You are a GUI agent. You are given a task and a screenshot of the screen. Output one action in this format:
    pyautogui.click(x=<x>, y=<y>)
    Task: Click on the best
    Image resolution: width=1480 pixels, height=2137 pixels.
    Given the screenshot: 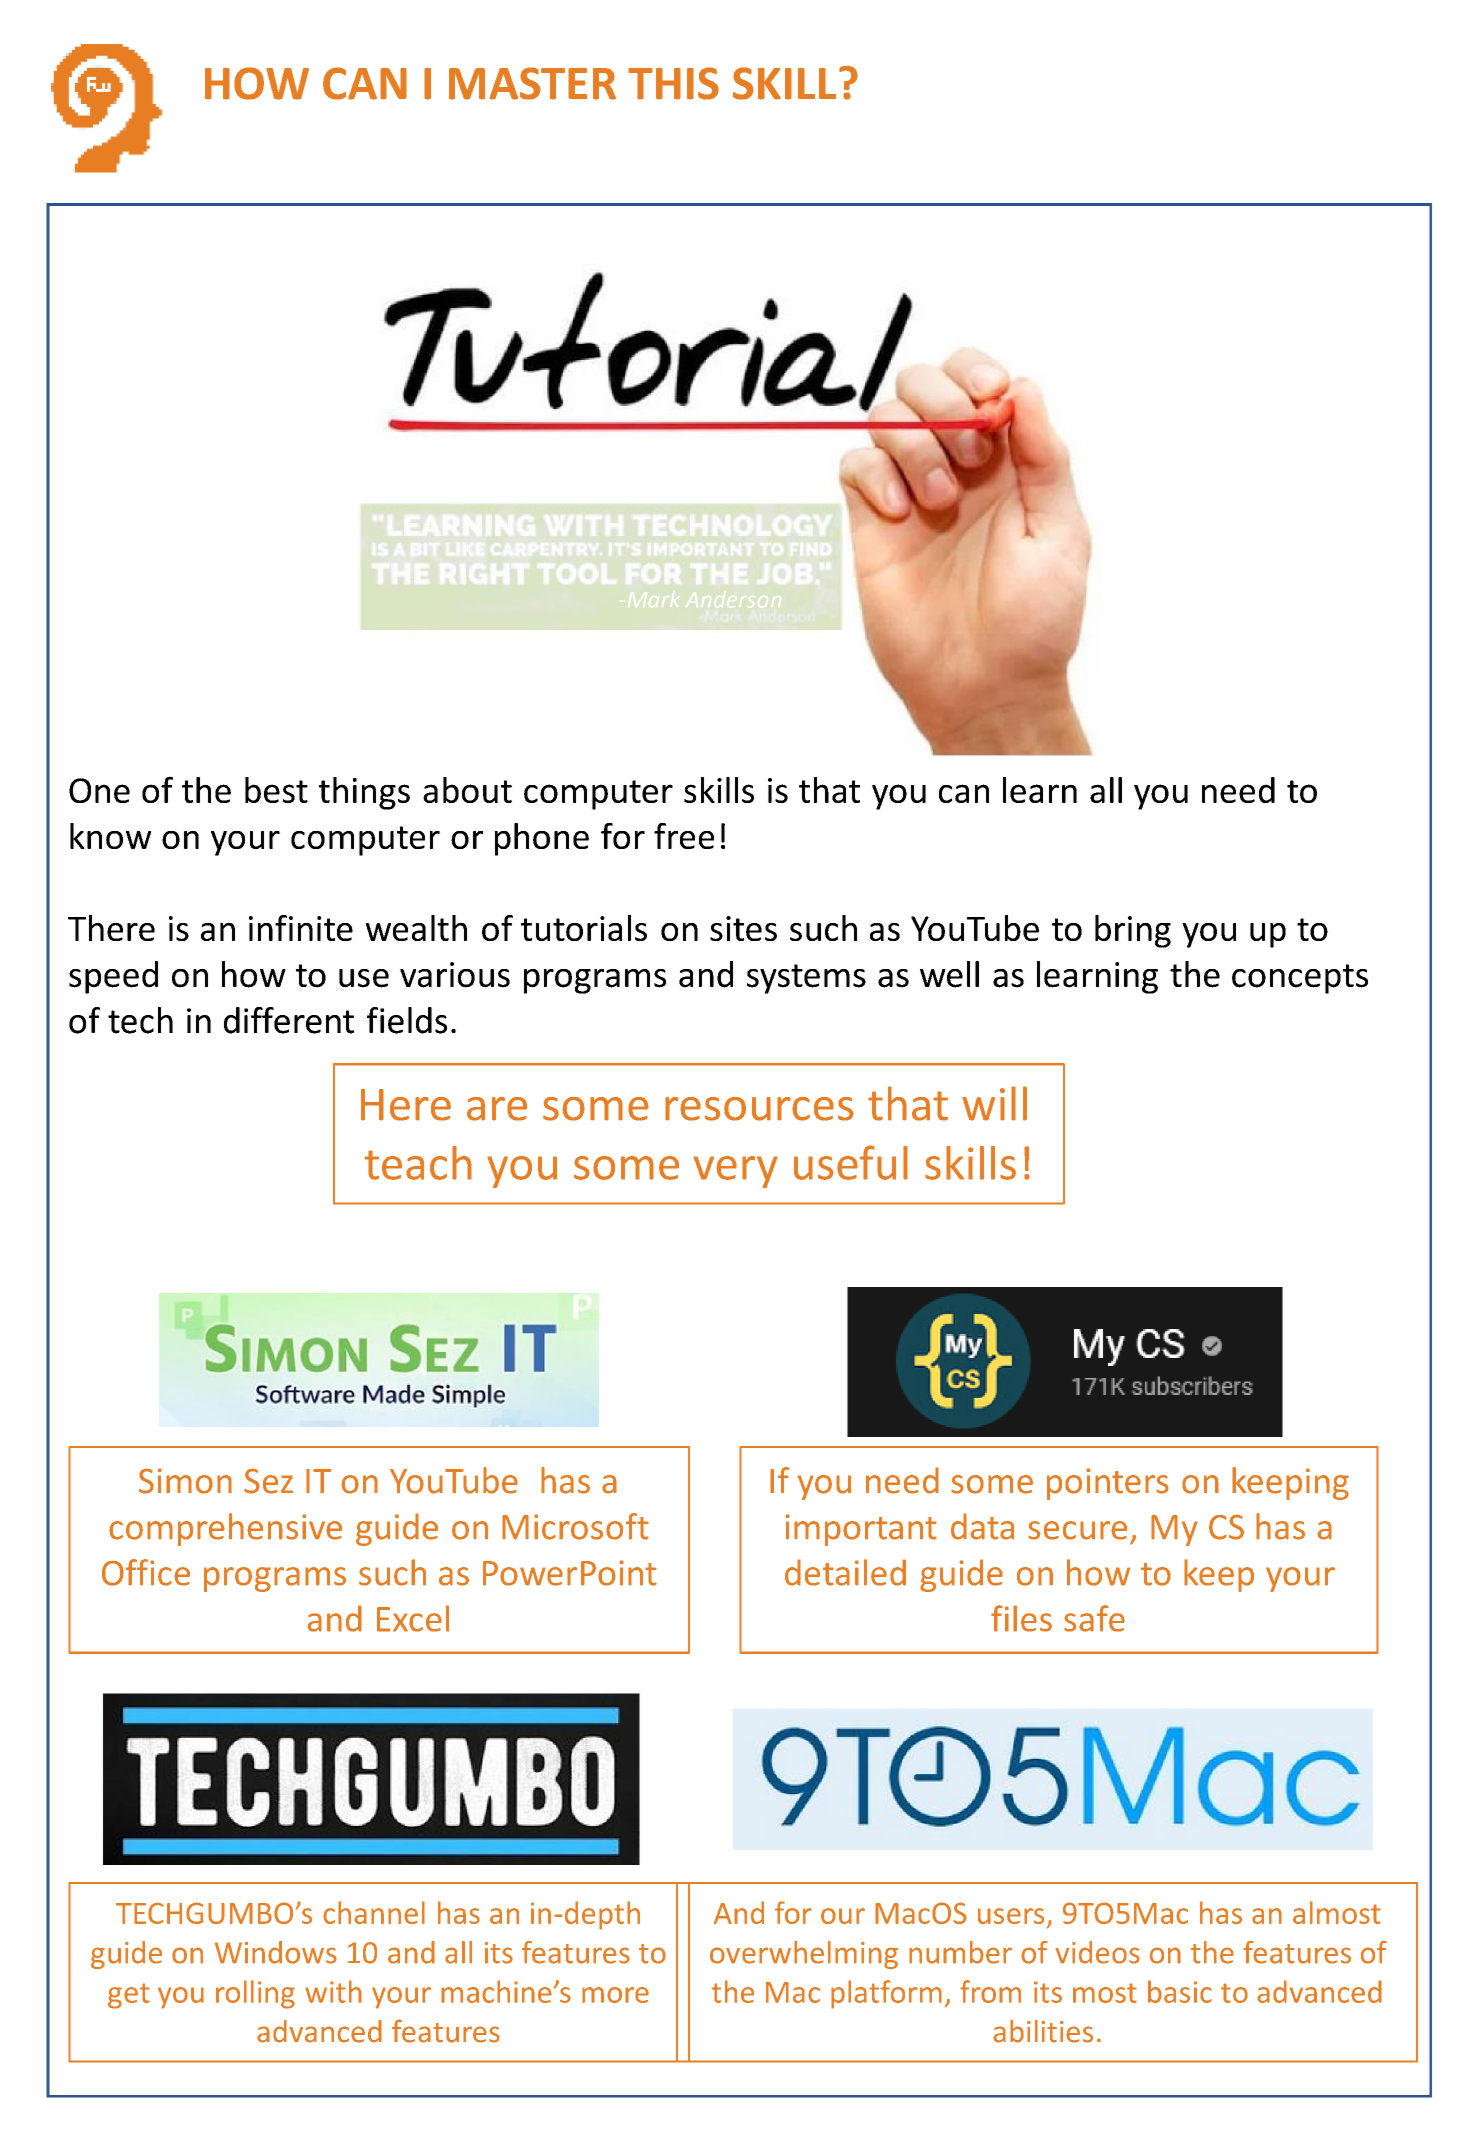 What is the action you would take?
    pyautogui.click(x=276, y=790)
